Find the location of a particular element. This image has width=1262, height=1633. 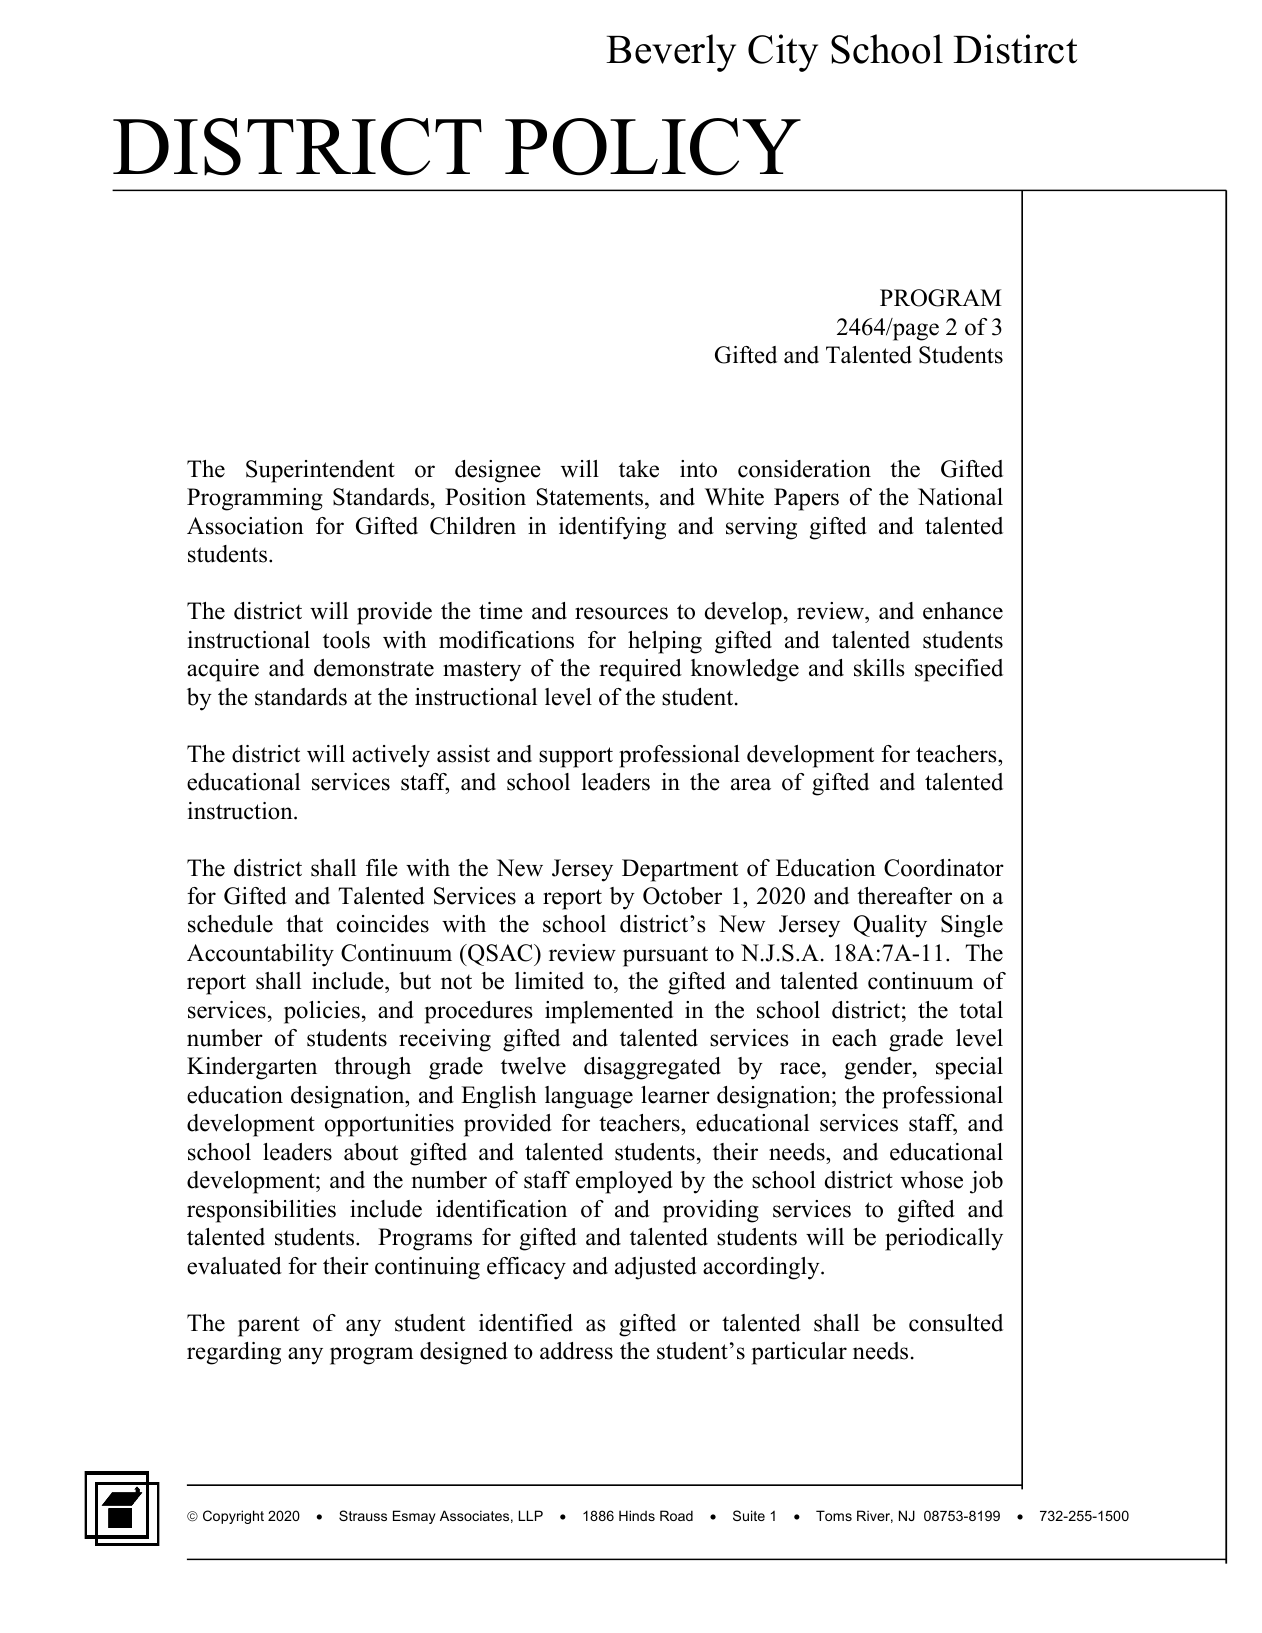

Hinds is located at coordinates (637, 1515).
